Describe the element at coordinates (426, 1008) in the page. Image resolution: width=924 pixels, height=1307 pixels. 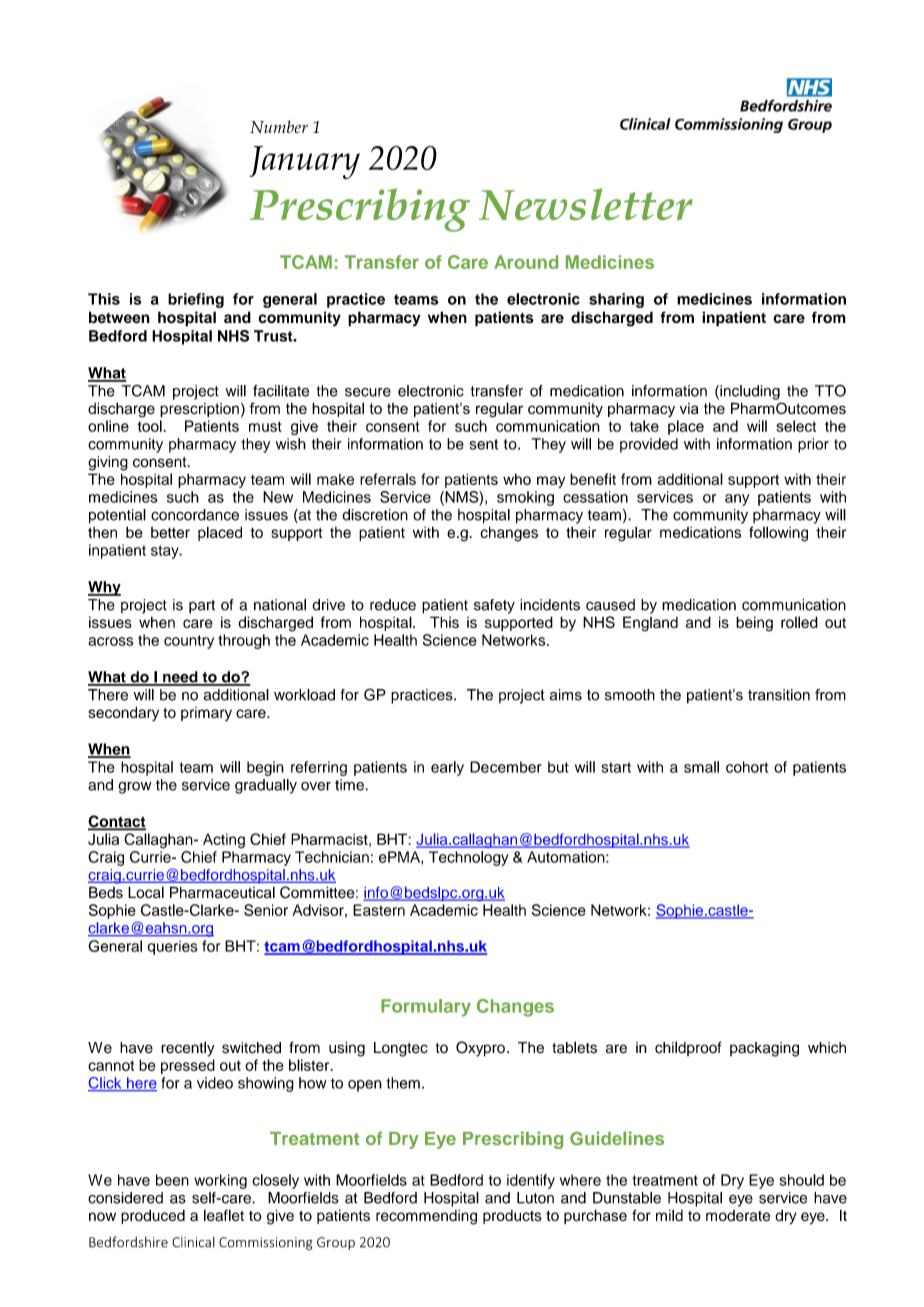
I see `Formulary` at that location.
